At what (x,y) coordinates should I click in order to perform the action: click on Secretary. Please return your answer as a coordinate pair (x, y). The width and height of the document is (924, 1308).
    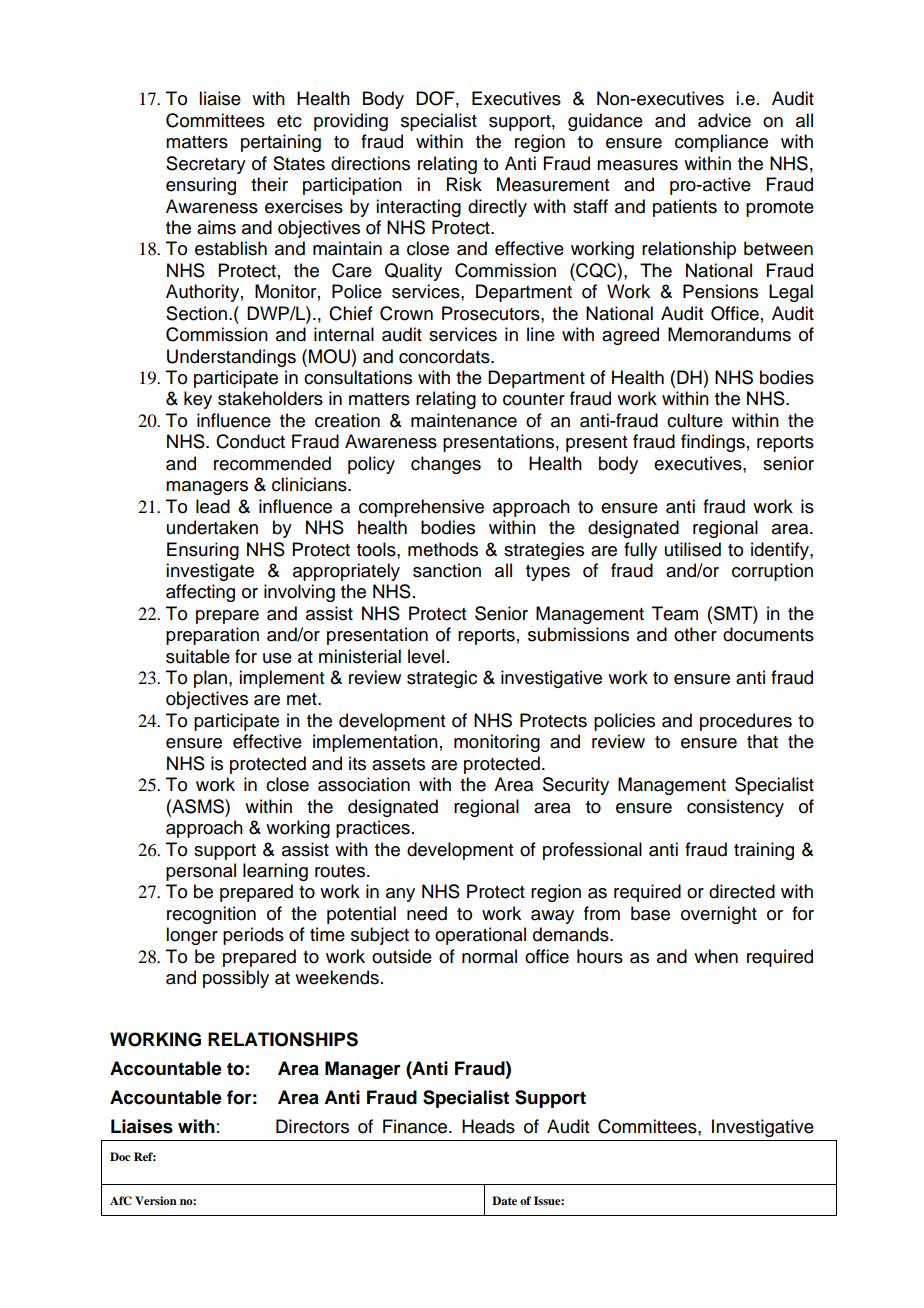
    Looking at the image, I should click on (206, 165).
